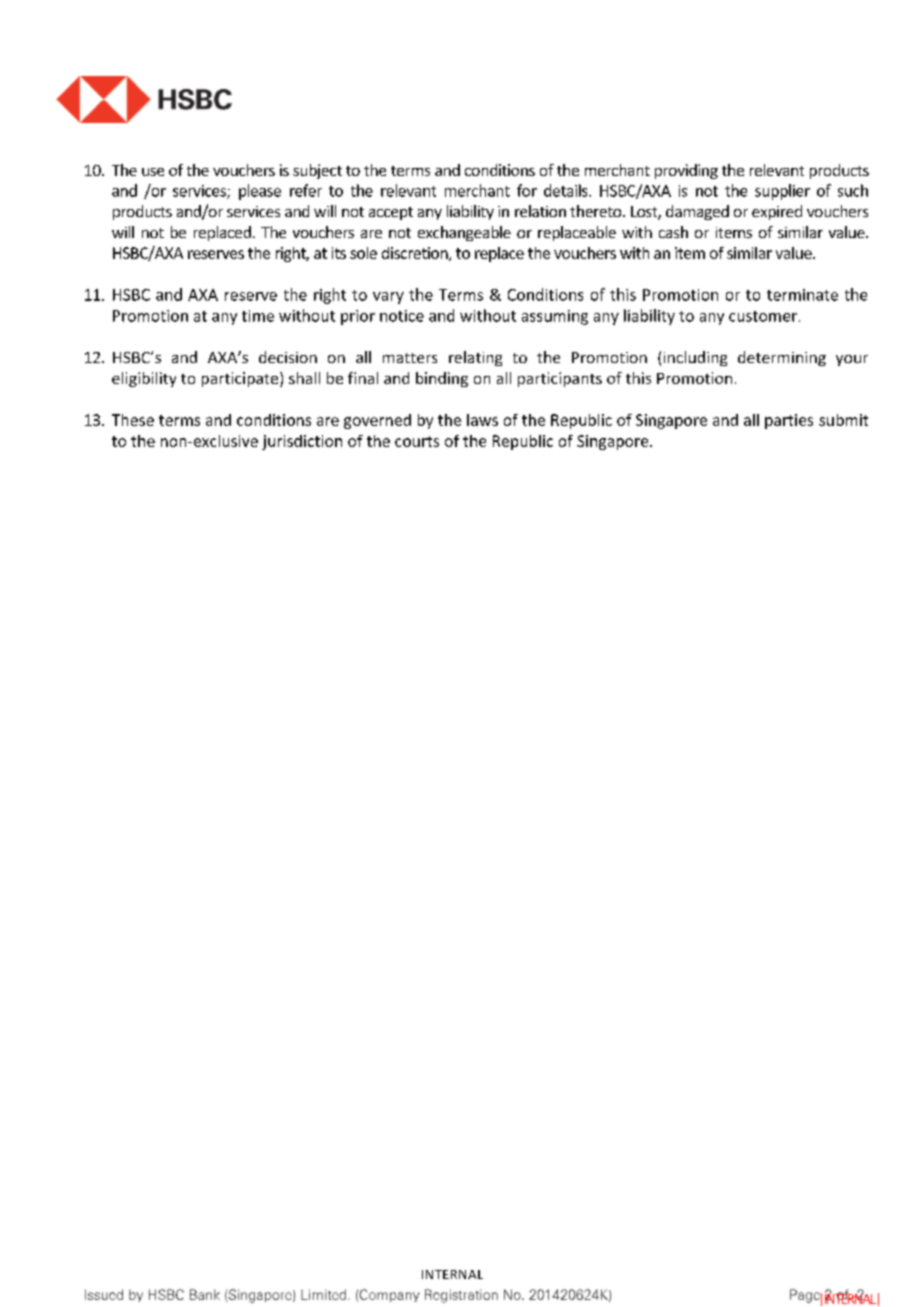  Describe the element at coordinates (782, 192) in the screenshot. I see `supplier` at that location.
